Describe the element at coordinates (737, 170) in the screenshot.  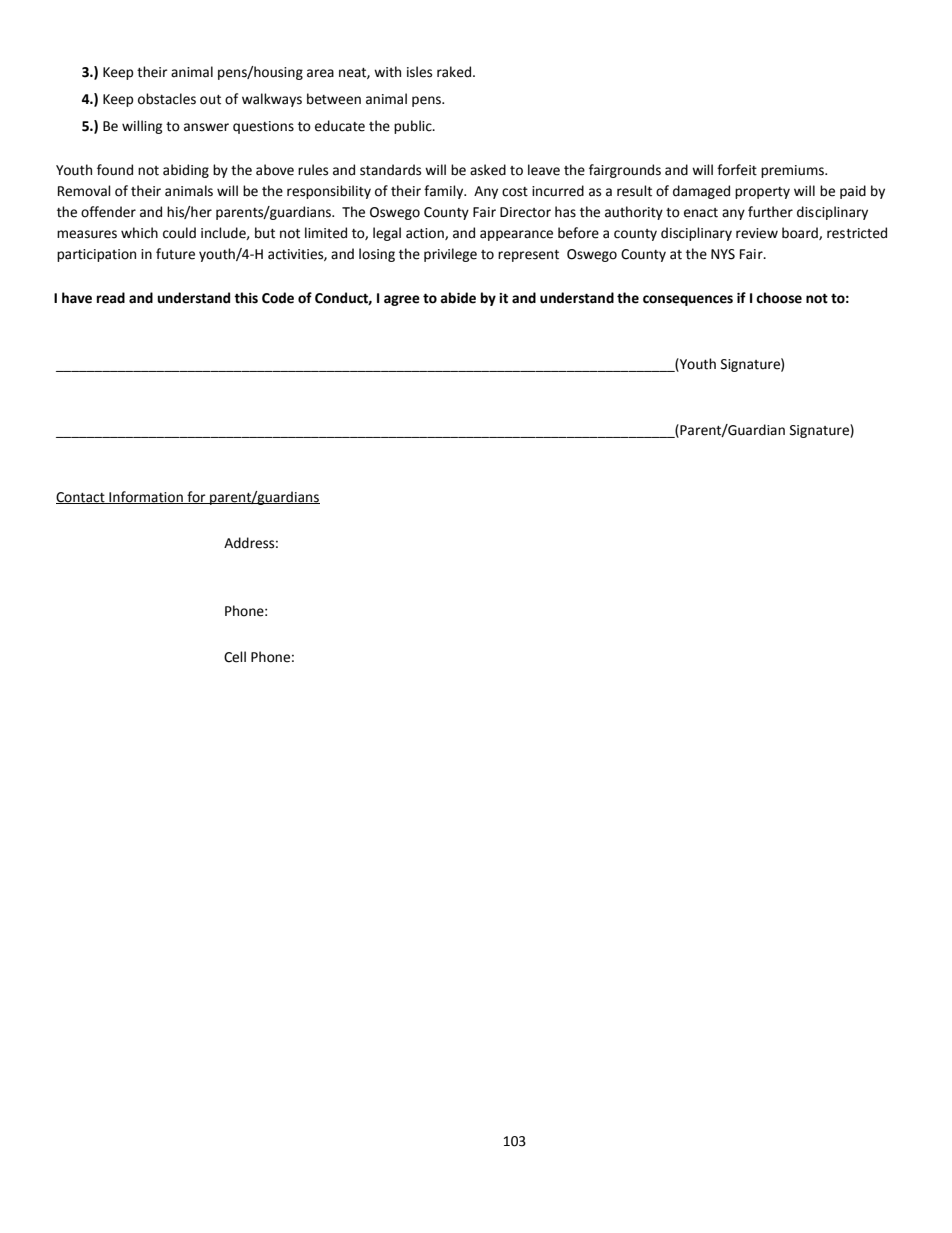
I see `forfeit` at that location.
